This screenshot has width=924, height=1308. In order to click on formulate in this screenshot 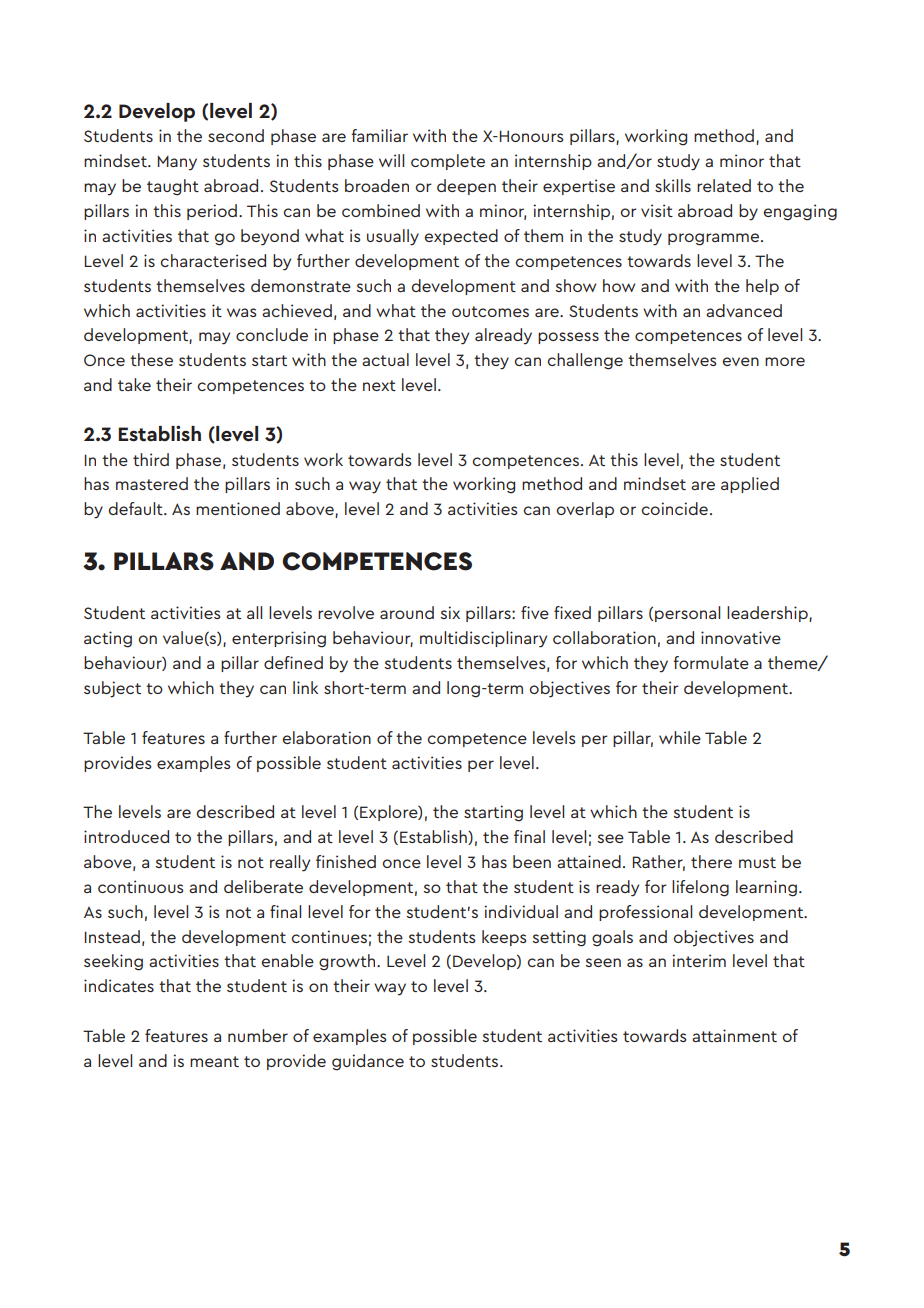, I will do `click(711, 662)`.
